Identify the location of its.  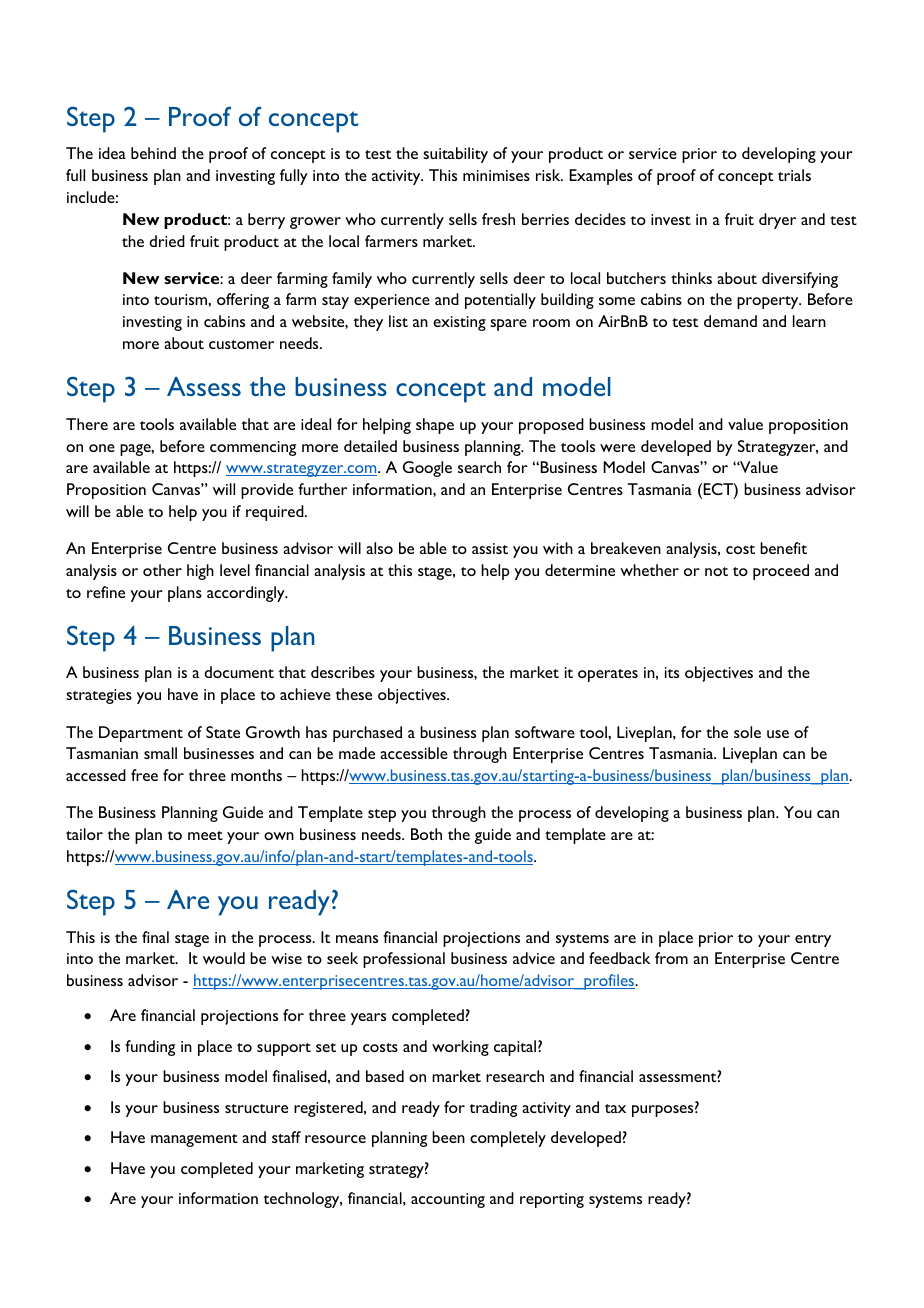
(672, 672).
